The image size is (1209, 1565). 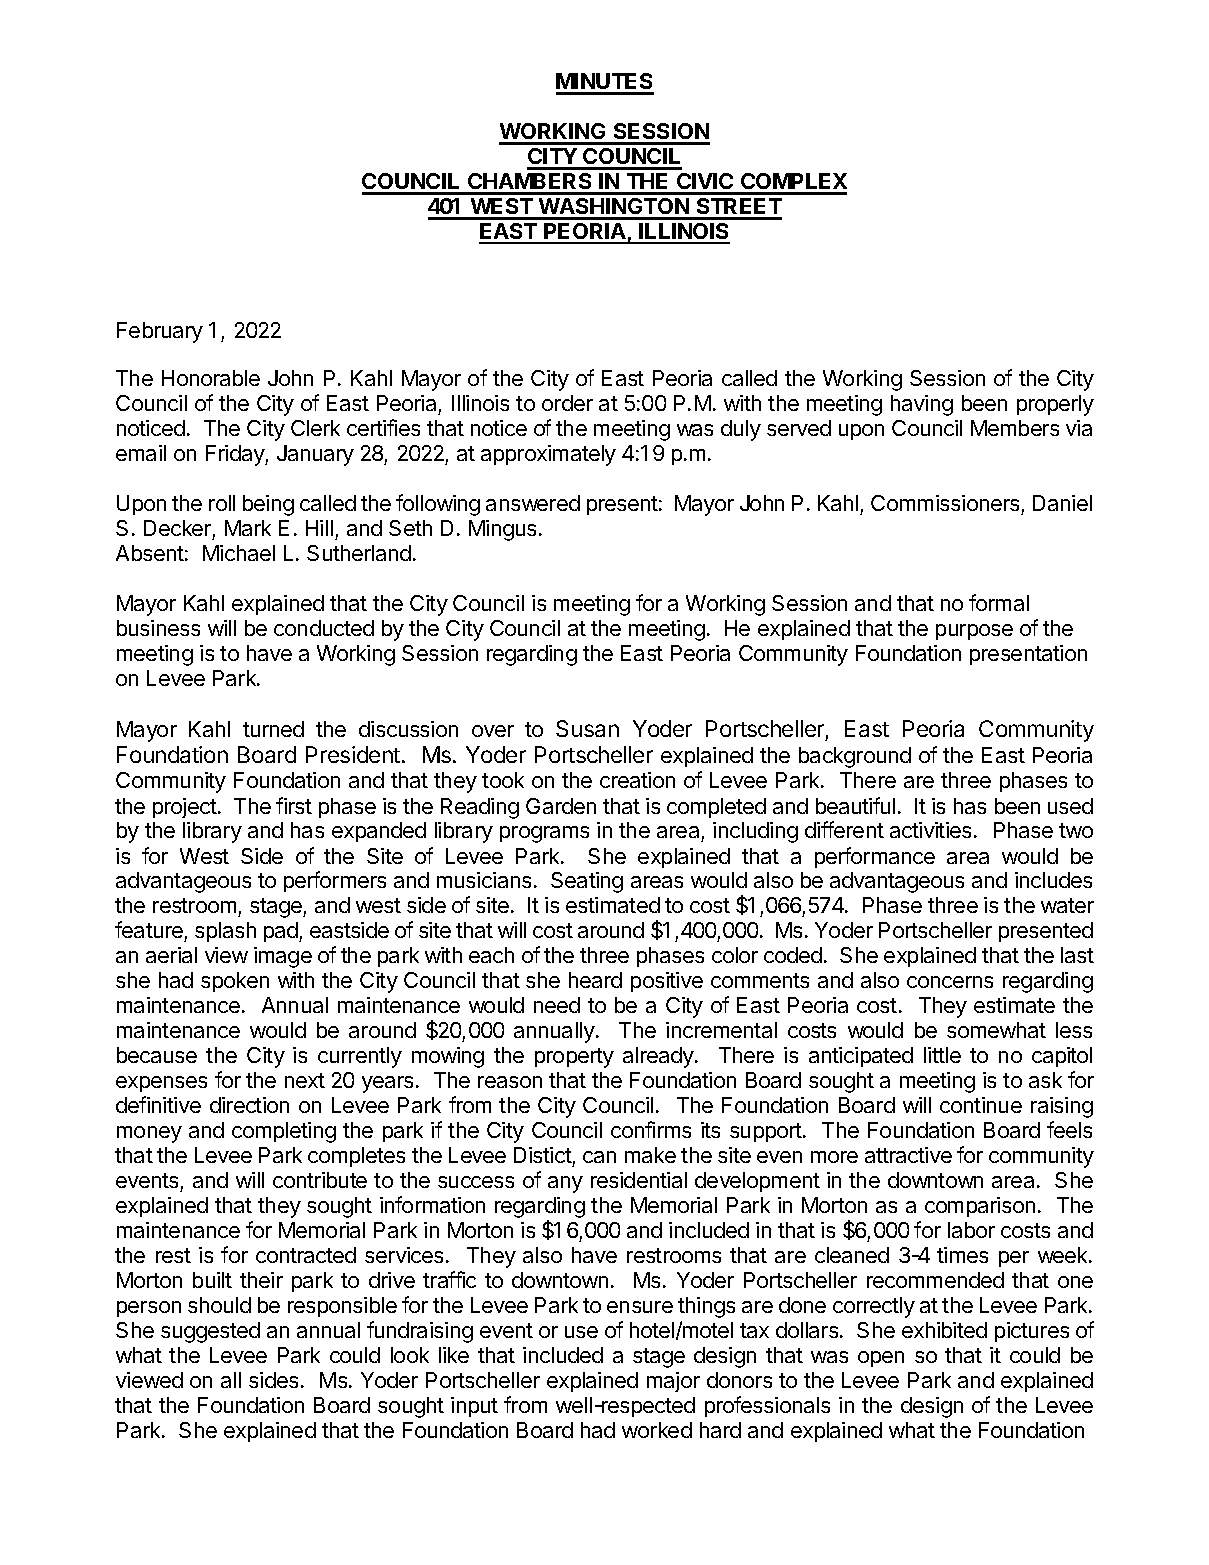 I want to click on purpose, so click(x=974, y=632).
